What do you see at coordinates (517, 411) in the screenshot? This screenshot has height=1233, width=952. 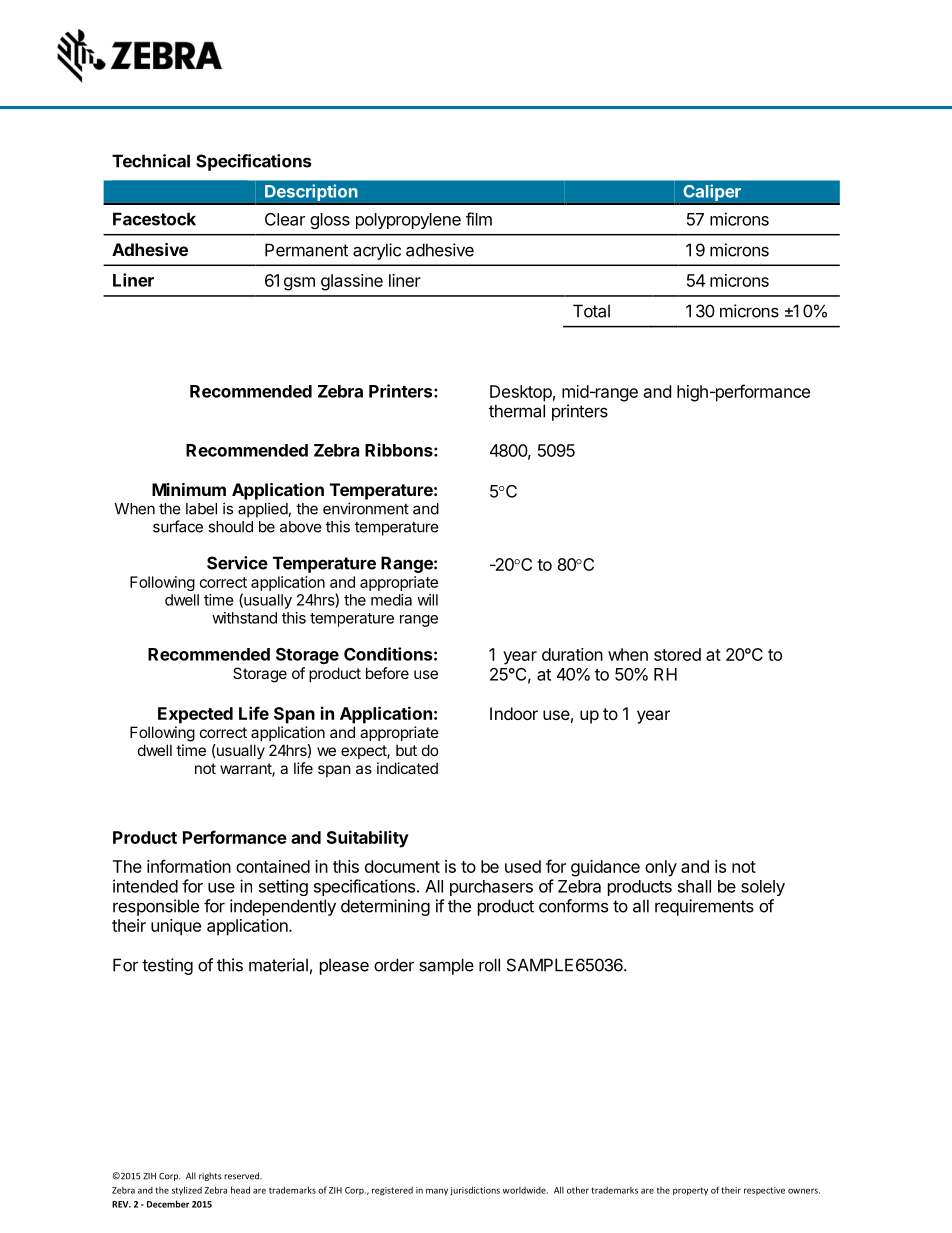 I see `thermal` at bounding box center [517, 411].
